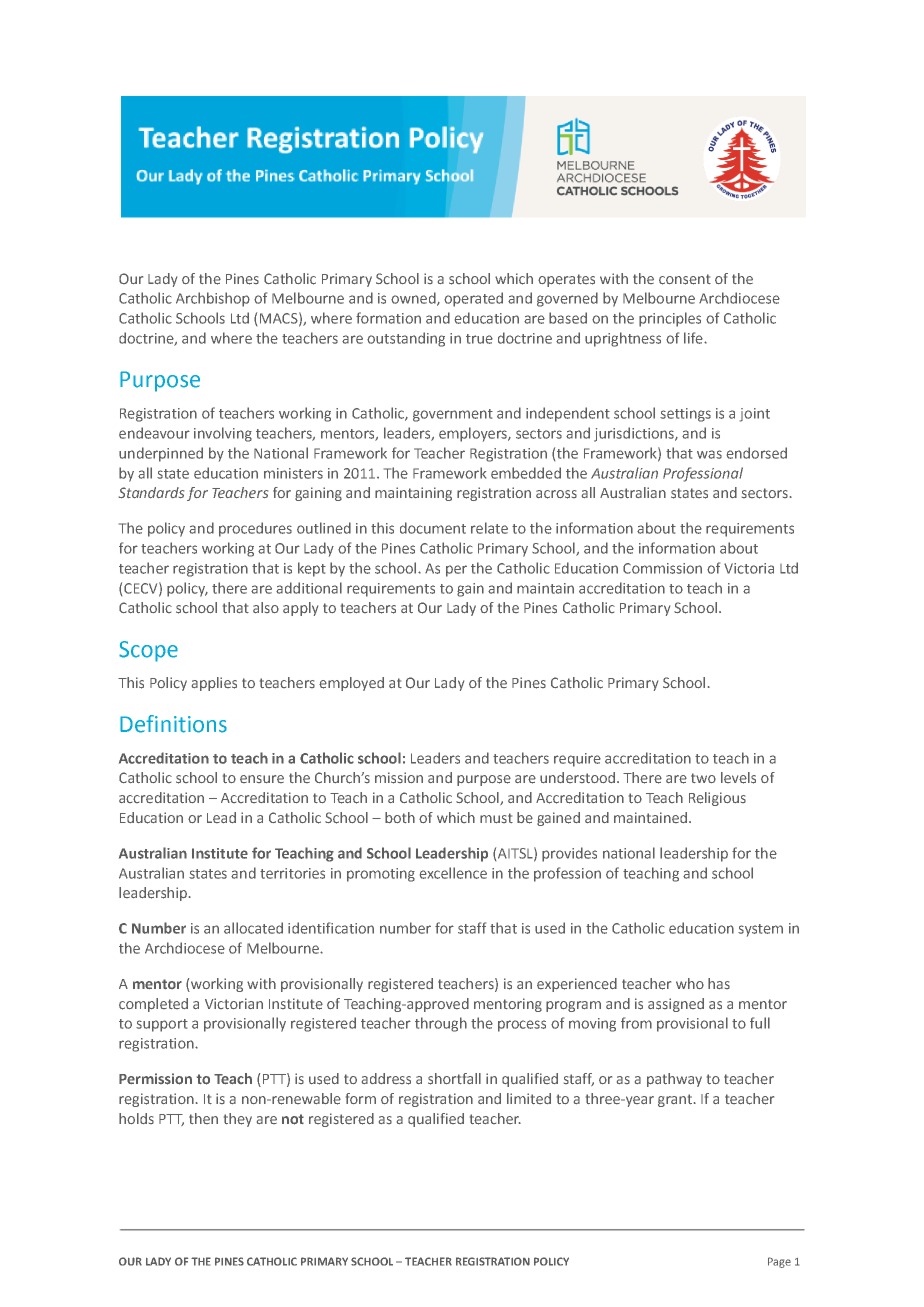 The image size is (924, 1307). What do you see at coordinates (262, 779) in the document?
I see `ensure` at bounding box center [262, 779].
